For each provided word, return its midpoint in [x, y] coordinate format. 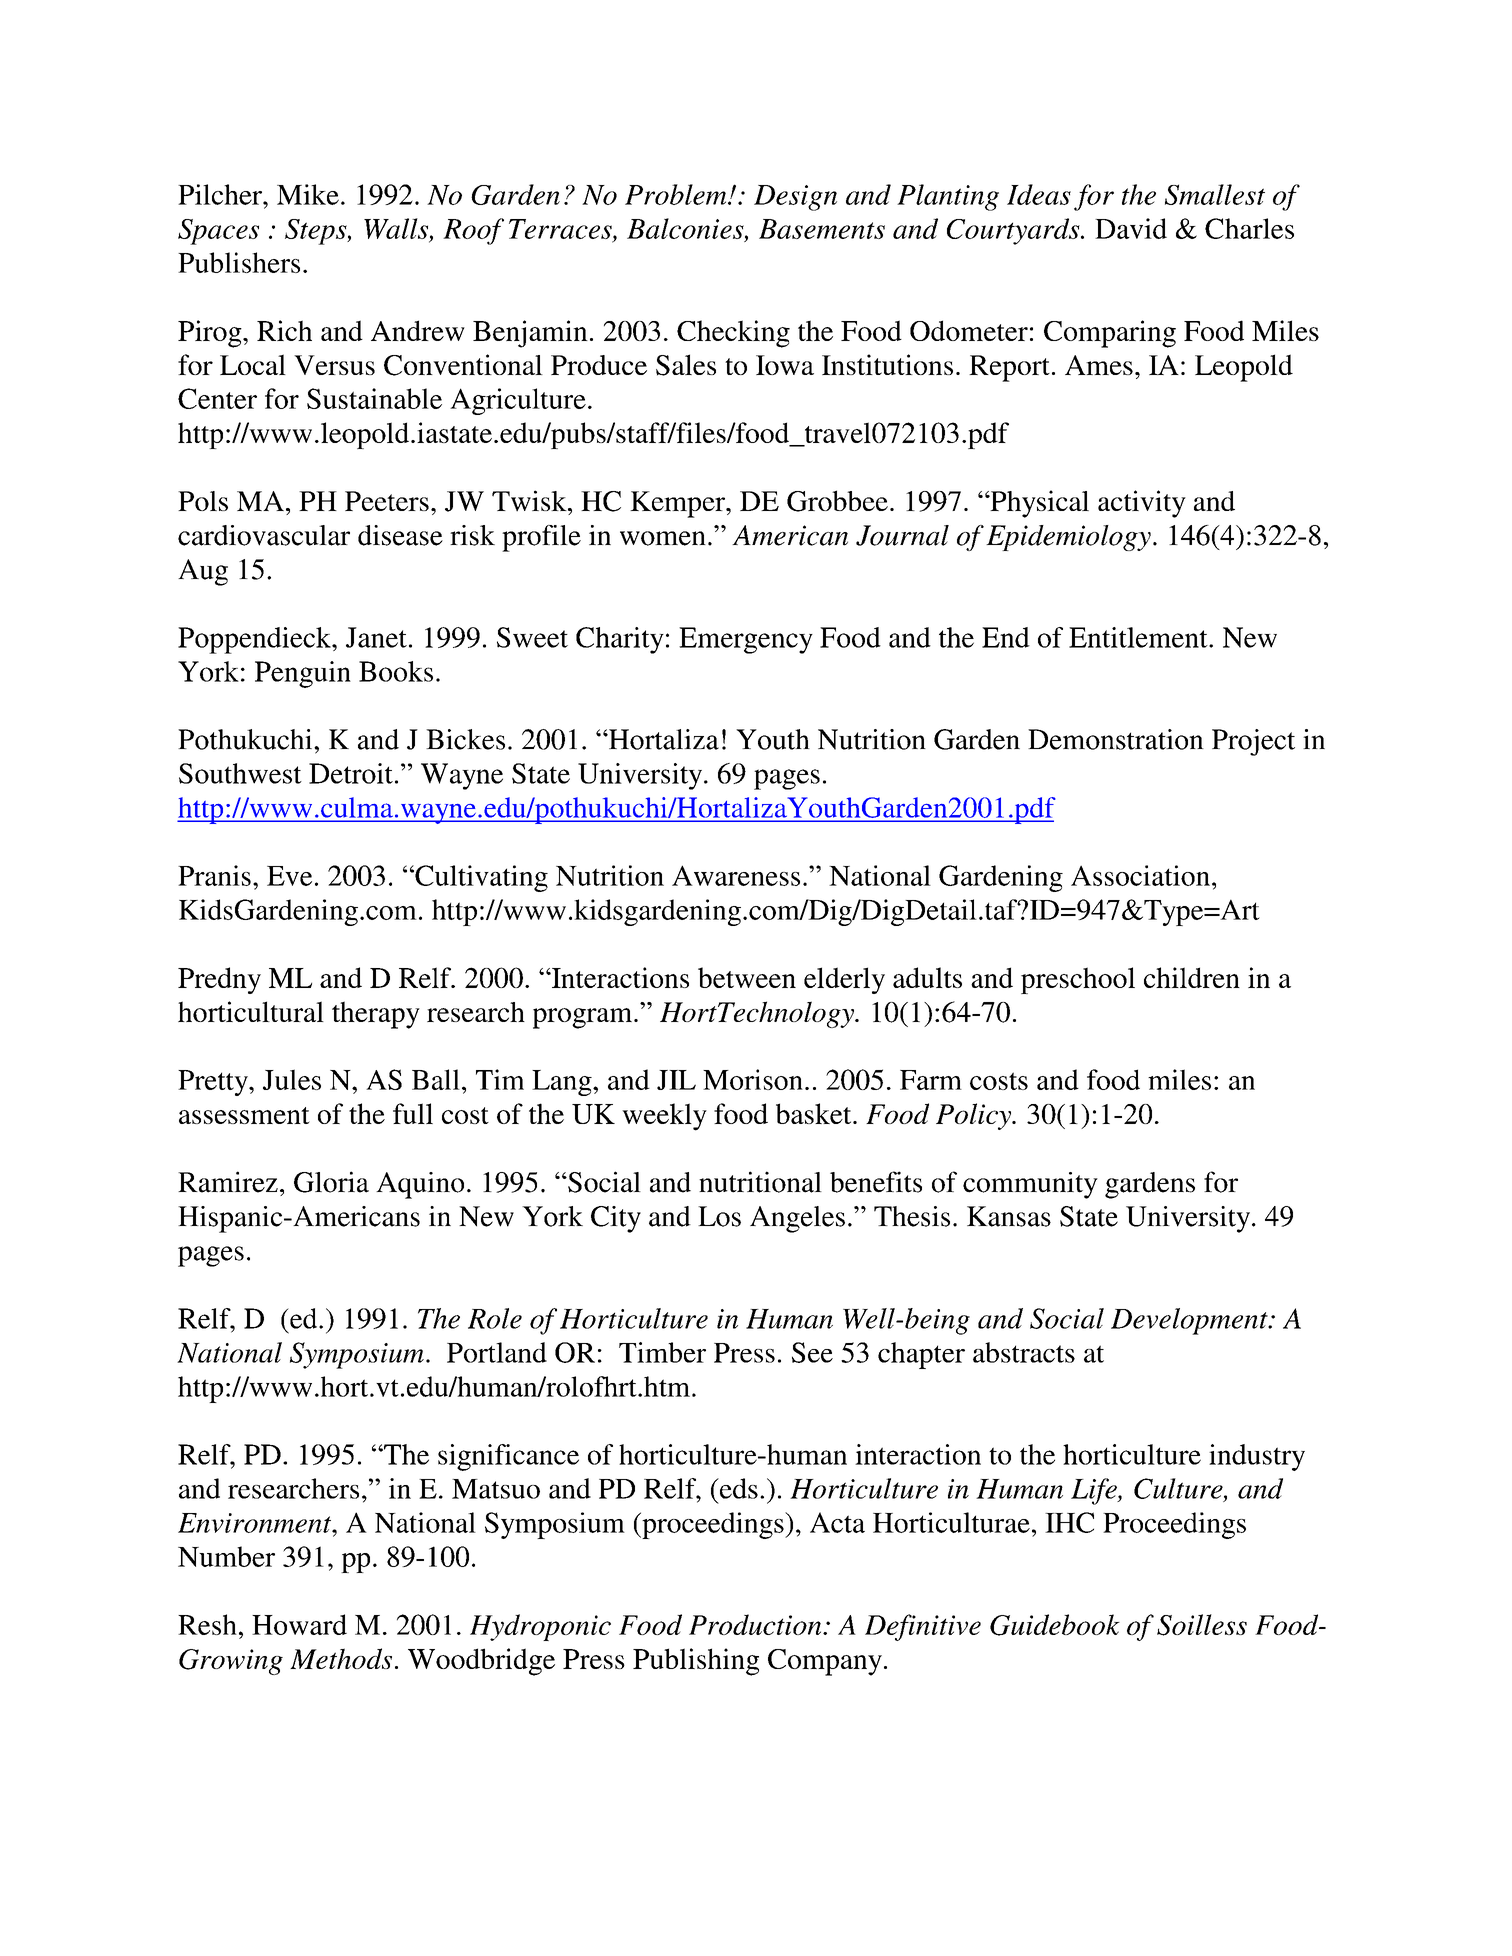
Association [1140, 875]
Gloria [331, 1182]
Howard [299, 1624]
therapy [376, 1015]
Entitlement [1139, 637]
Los [719, 1216]
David [1131, 228]
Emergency [746, 640]
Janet [376, 637]
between [747, 977]
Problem [677, 194]
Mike [308, 194]
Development [1190, 1321]
